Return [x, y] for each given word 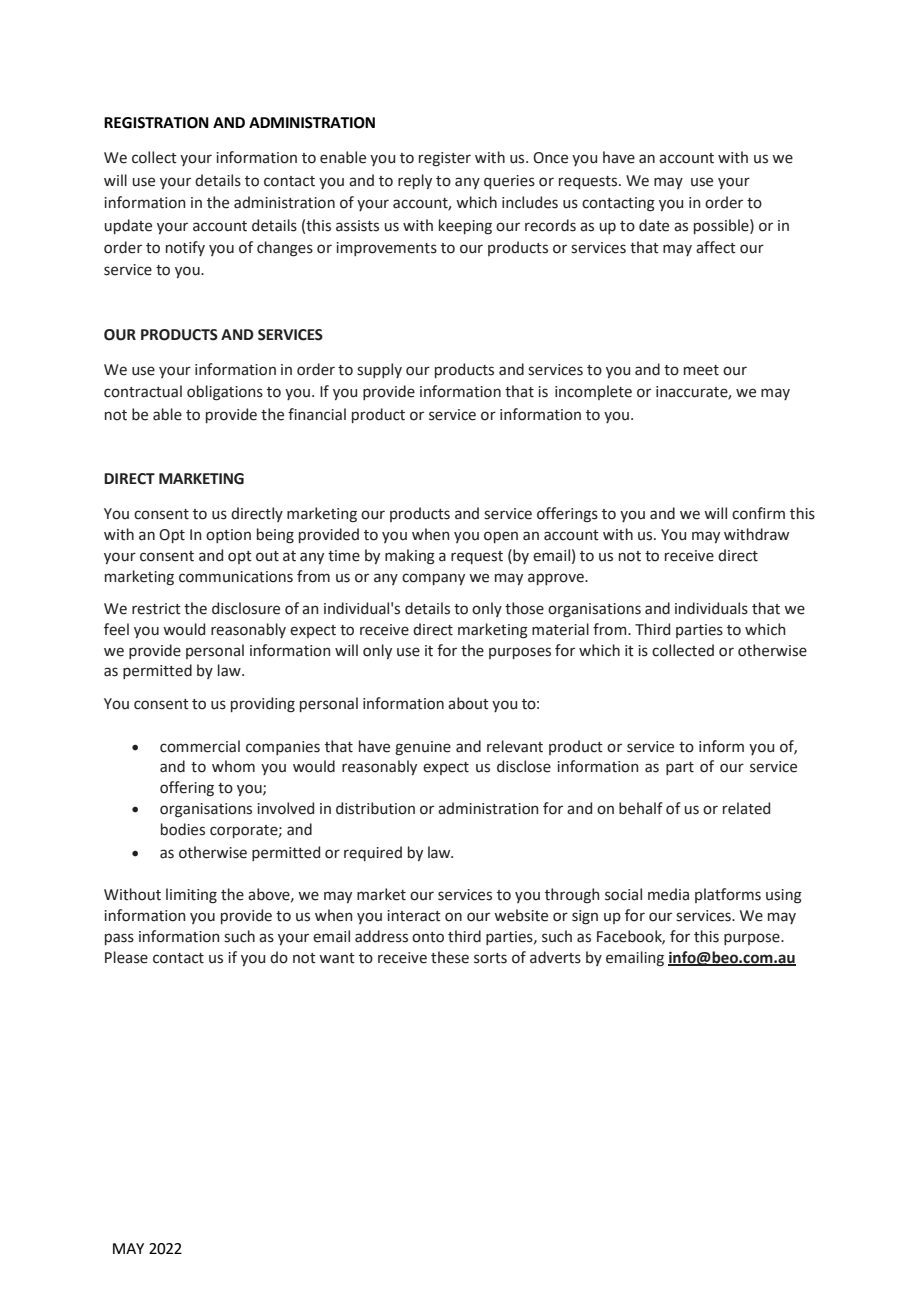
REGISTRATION [156, 123]
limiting [191, 896]
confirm [758, 513]
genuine [423, 748]
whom [233, 766]
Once [550, 158]
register [445, 159]
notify [185, 248]
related [746, 808]
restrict [156, 609]
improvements [386, 249]
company [433, 579]
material [560, 629]
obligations [225, 393]
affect [716, 247]
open [501, 537]
